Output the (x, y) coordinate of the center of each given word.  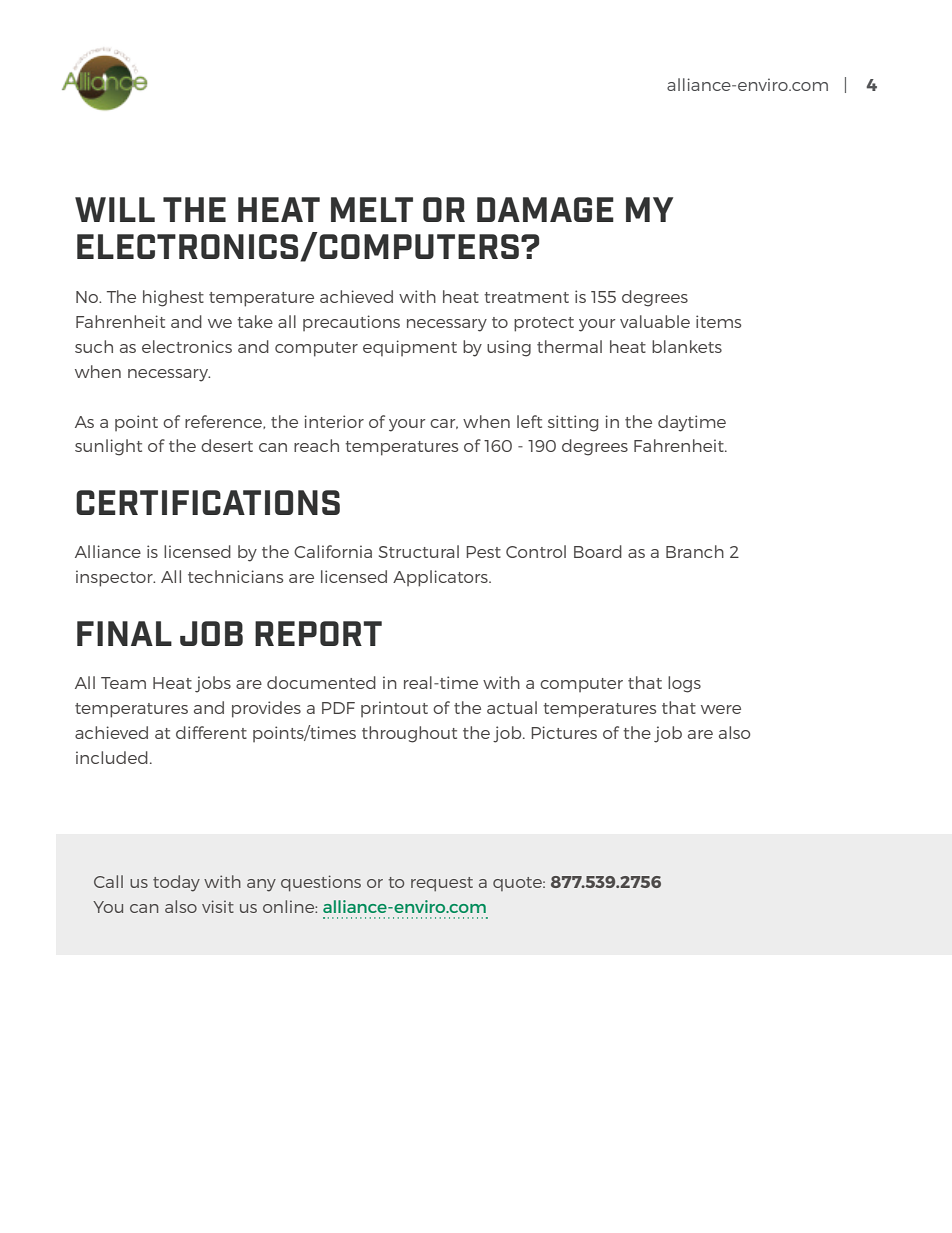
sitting (573, 423)
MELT (372, 209)
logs (684, 684)
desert (227, 445)
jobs (213, 684)
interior (334, 421)
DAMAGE (545, 209)
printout (394, 709)
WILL (115, 209)
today (176, 883)
